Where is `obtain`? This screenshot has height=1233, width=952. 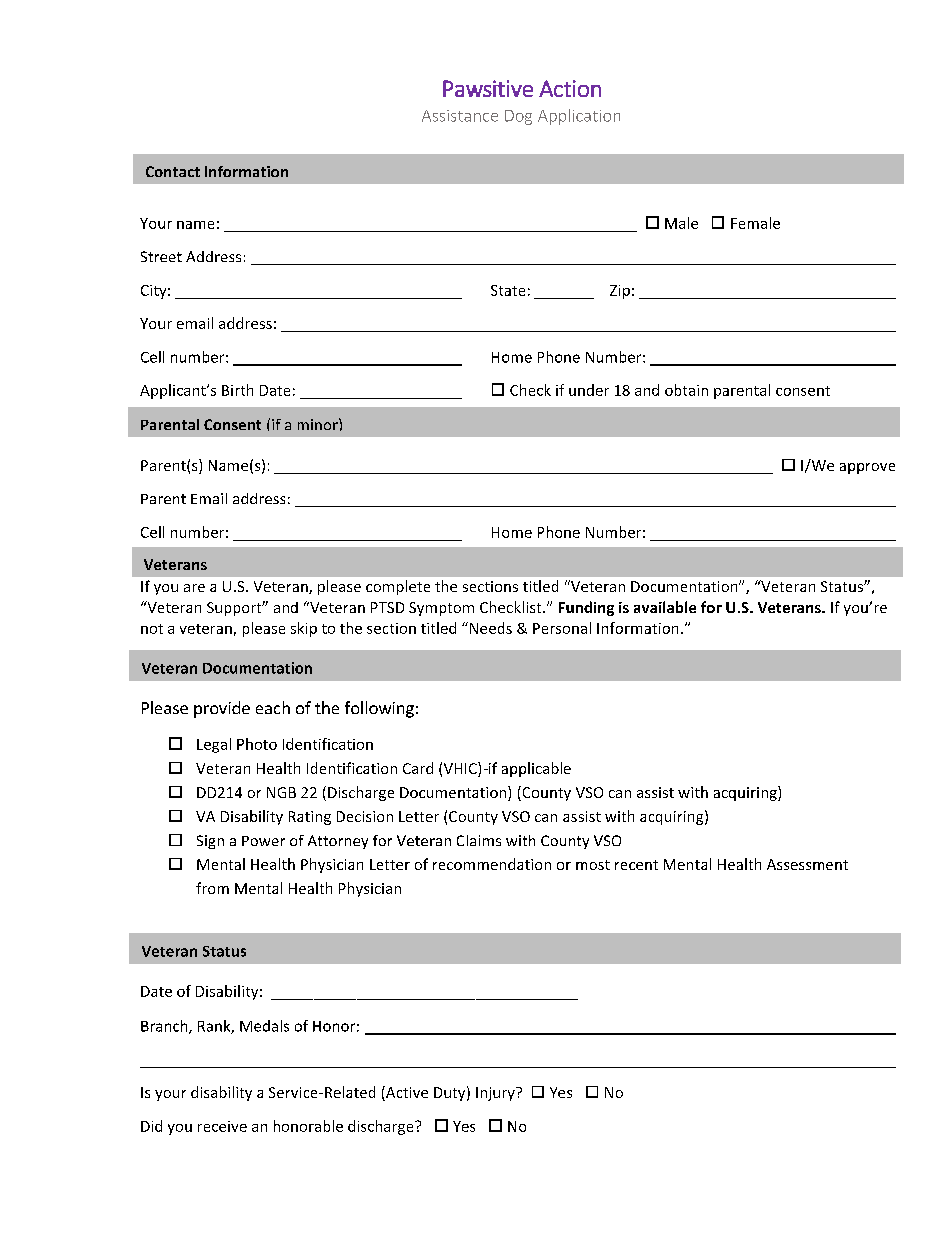
obtain is located at coordinates (686, 390).
